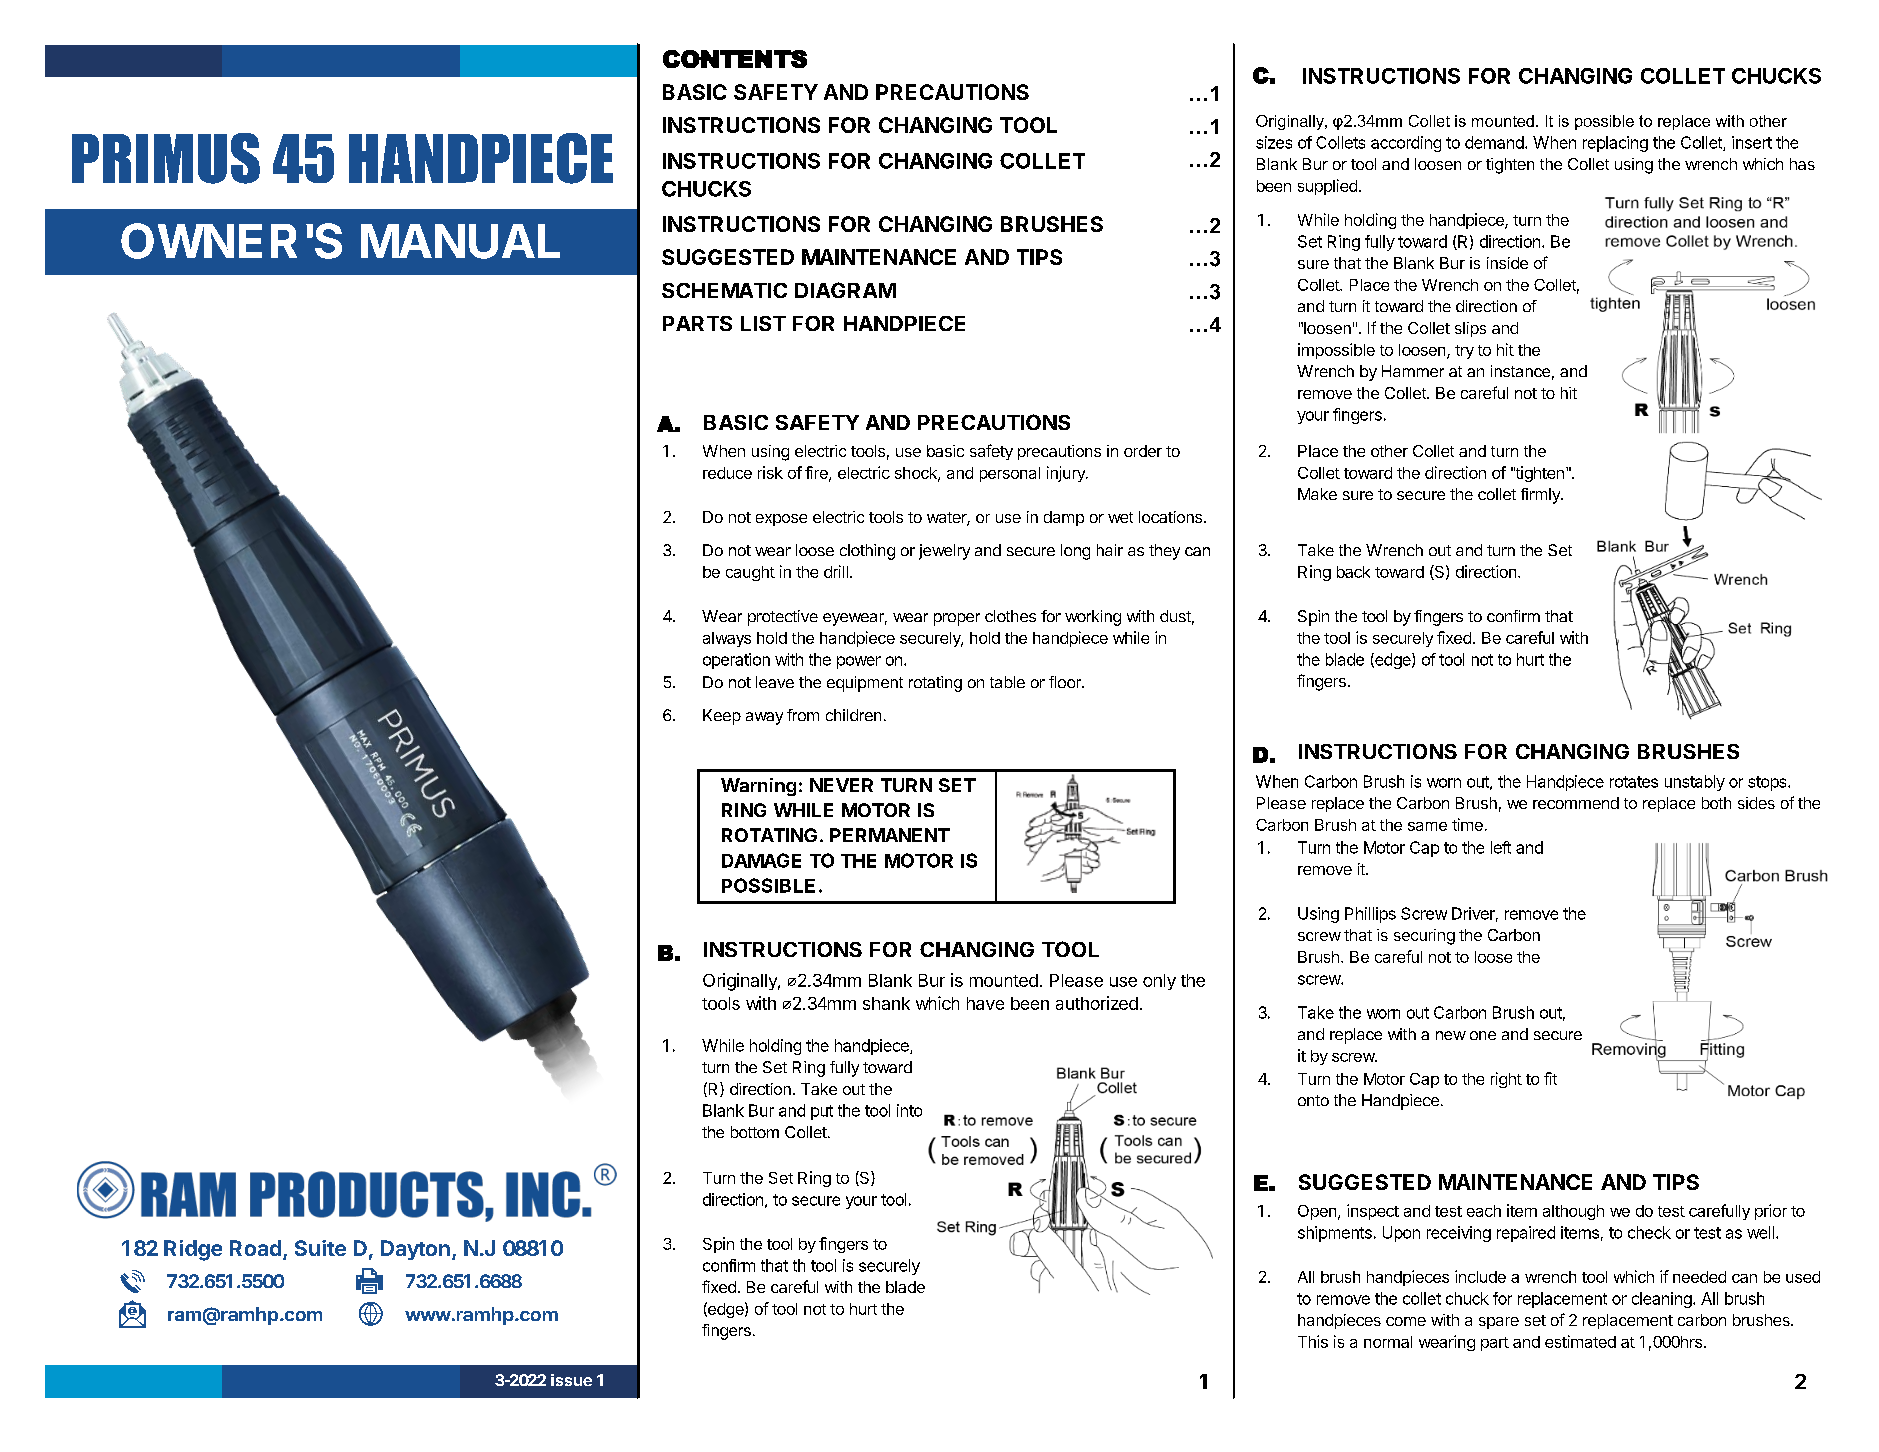 Image resolution: width=1879 pixels, height=1452 pixels. Describe the element at coordinates (722, 717) in the page. I see `Keep` at that location.
